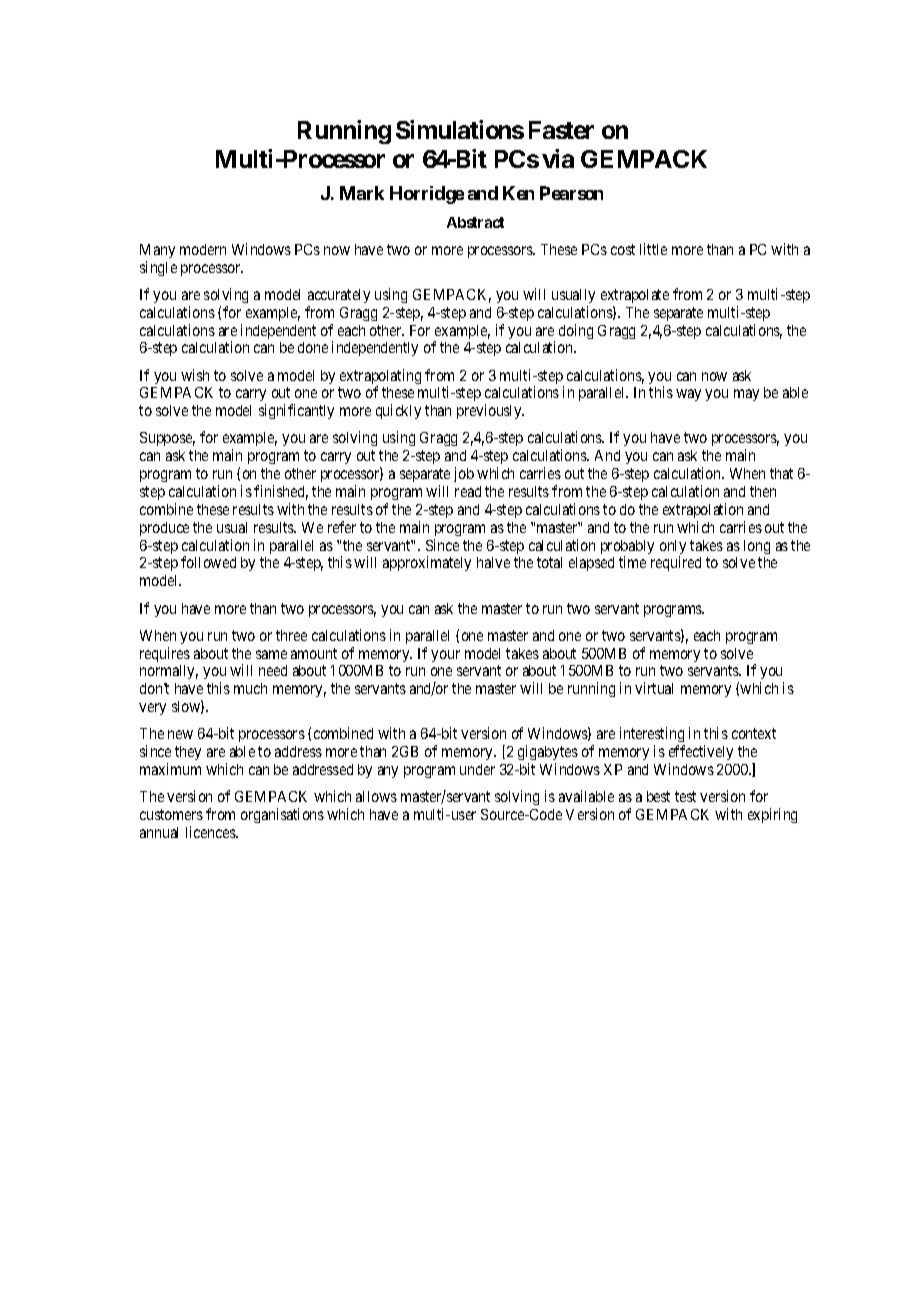 The height and width of the screenshot is (1308, 924). I want to click on Mark, so click(362, 193).
